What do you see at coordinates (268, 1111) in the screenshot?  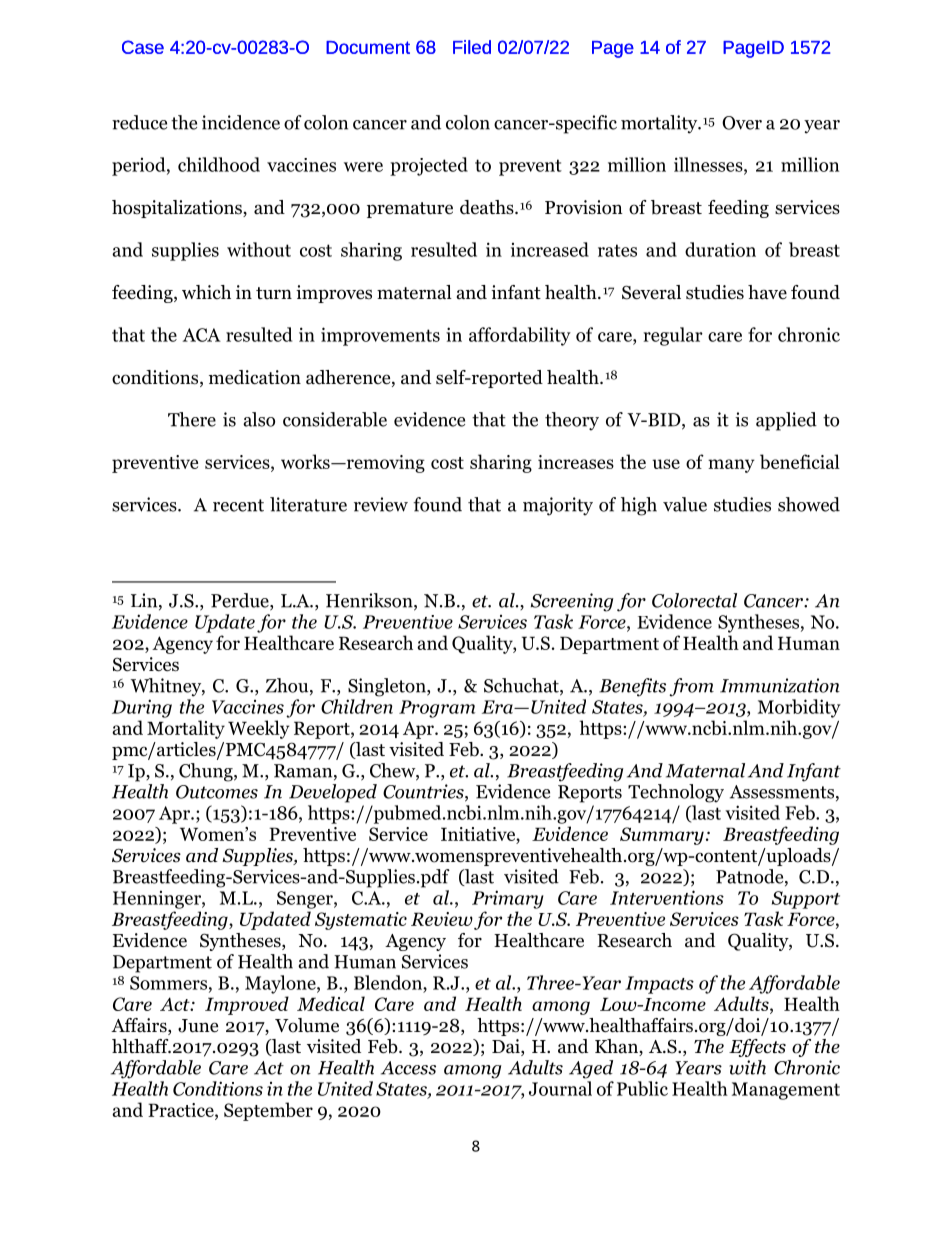 I see `September` at bounding box center [268, 1111].
